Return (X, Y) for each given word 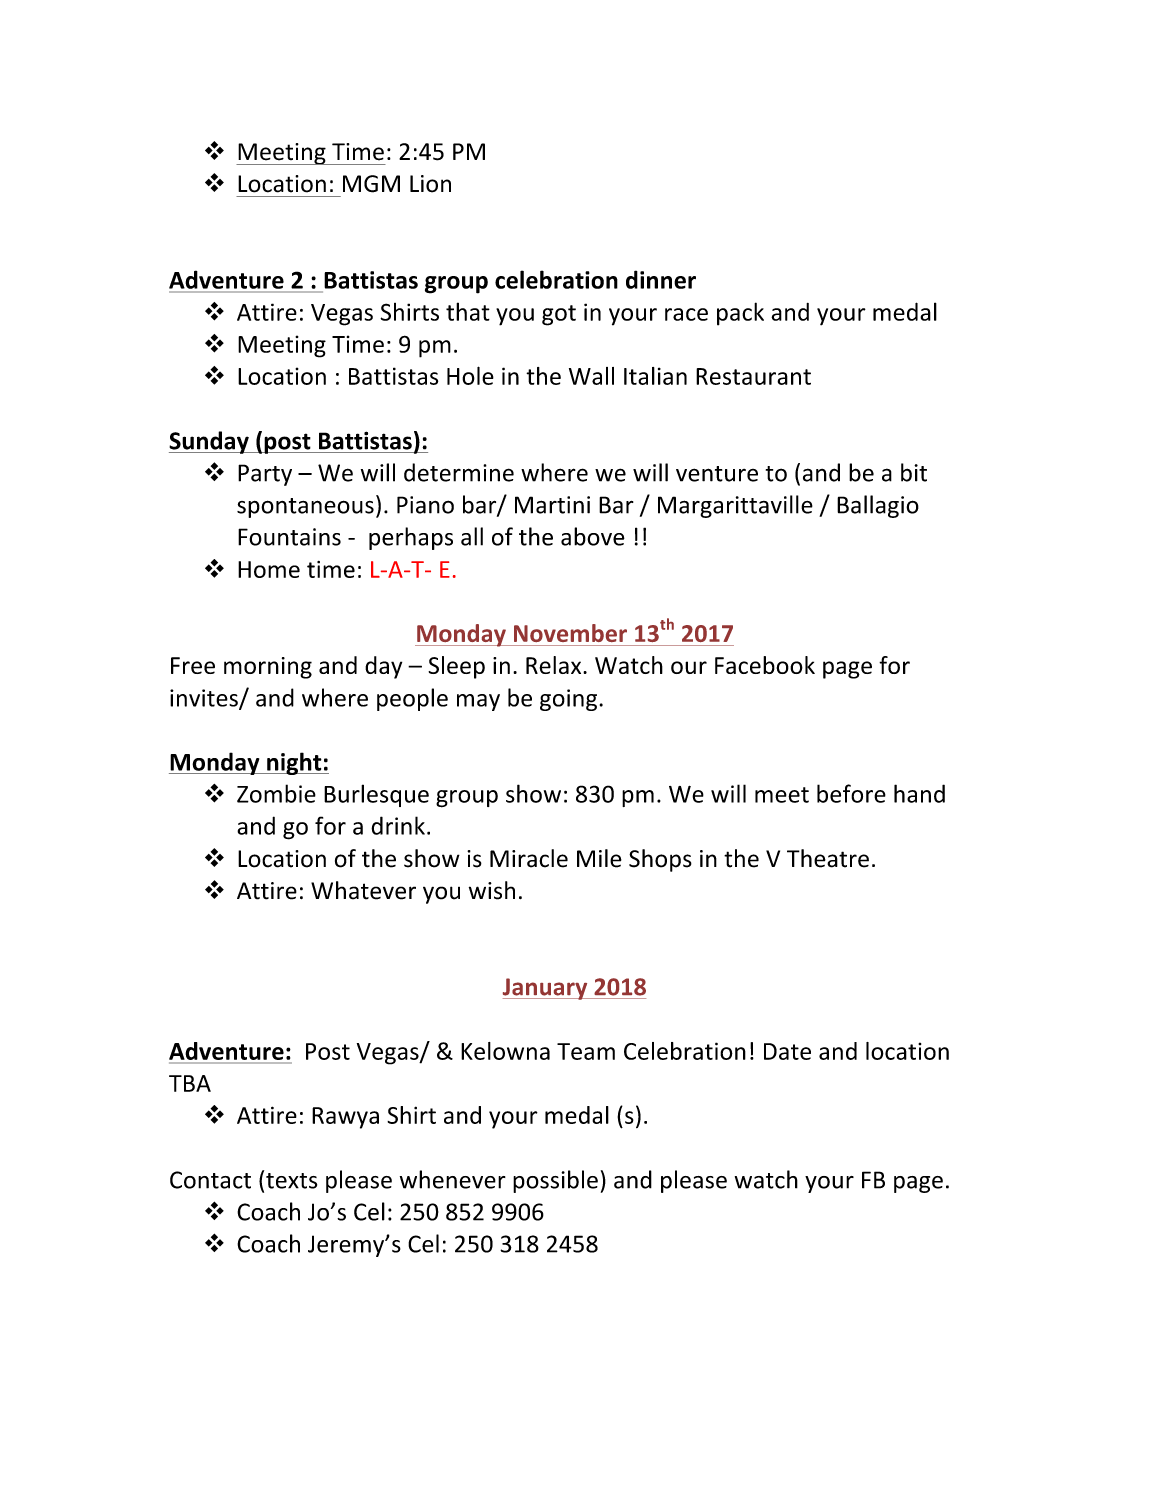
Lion (430, 184)
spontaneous (305, 508)
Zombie (276, 793)
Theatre (828, 858)
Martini (552, 505)
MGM (371, 184)
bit (914, 472)
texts (291, 1181)
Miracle (529, 858)
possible (555, 1181)
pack (740, 314)
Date (787, 1051)
